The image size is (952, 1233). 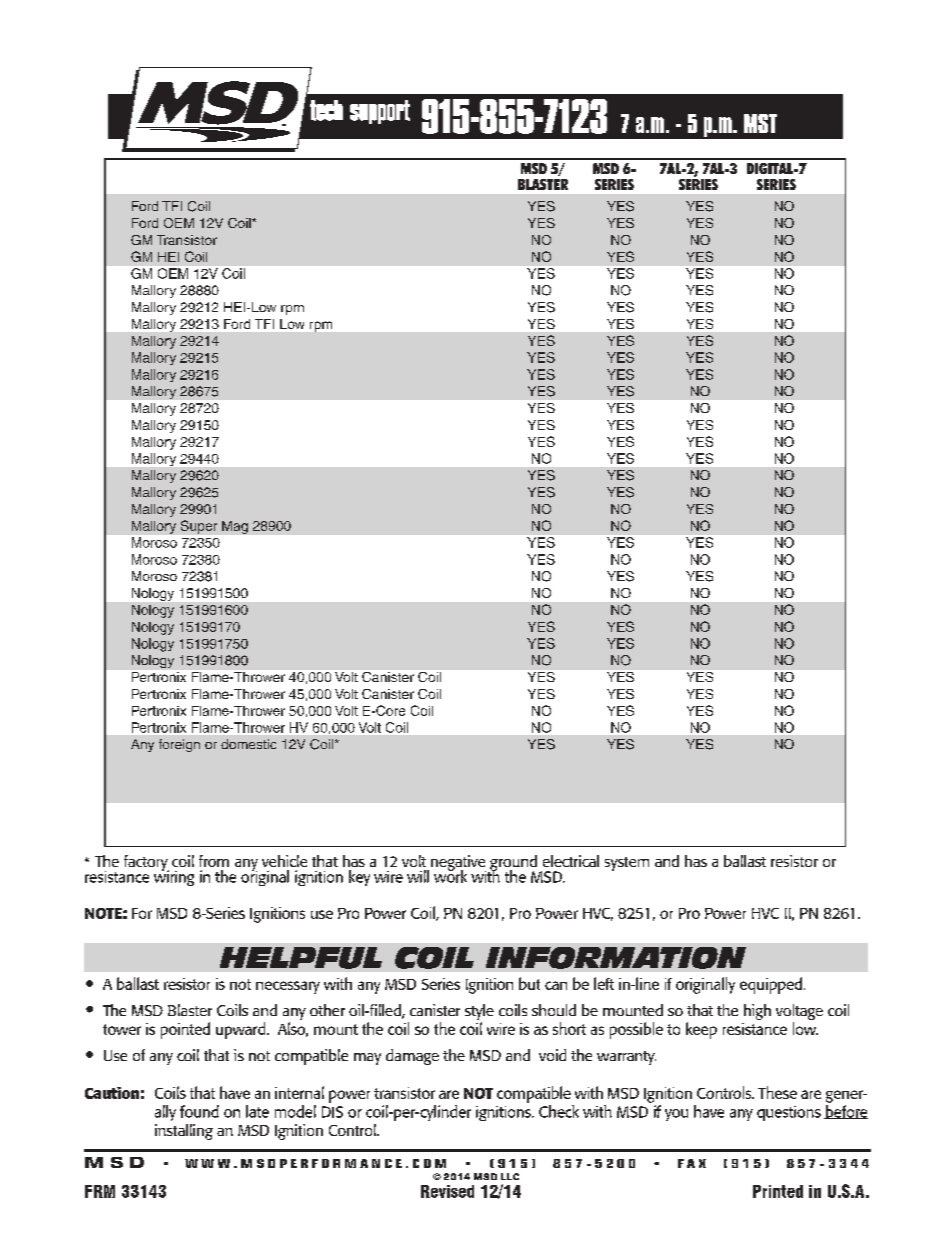 What do you see at coordinates (179, 745) in the image?
I see `foreign` at bounding box center [179, 745].
